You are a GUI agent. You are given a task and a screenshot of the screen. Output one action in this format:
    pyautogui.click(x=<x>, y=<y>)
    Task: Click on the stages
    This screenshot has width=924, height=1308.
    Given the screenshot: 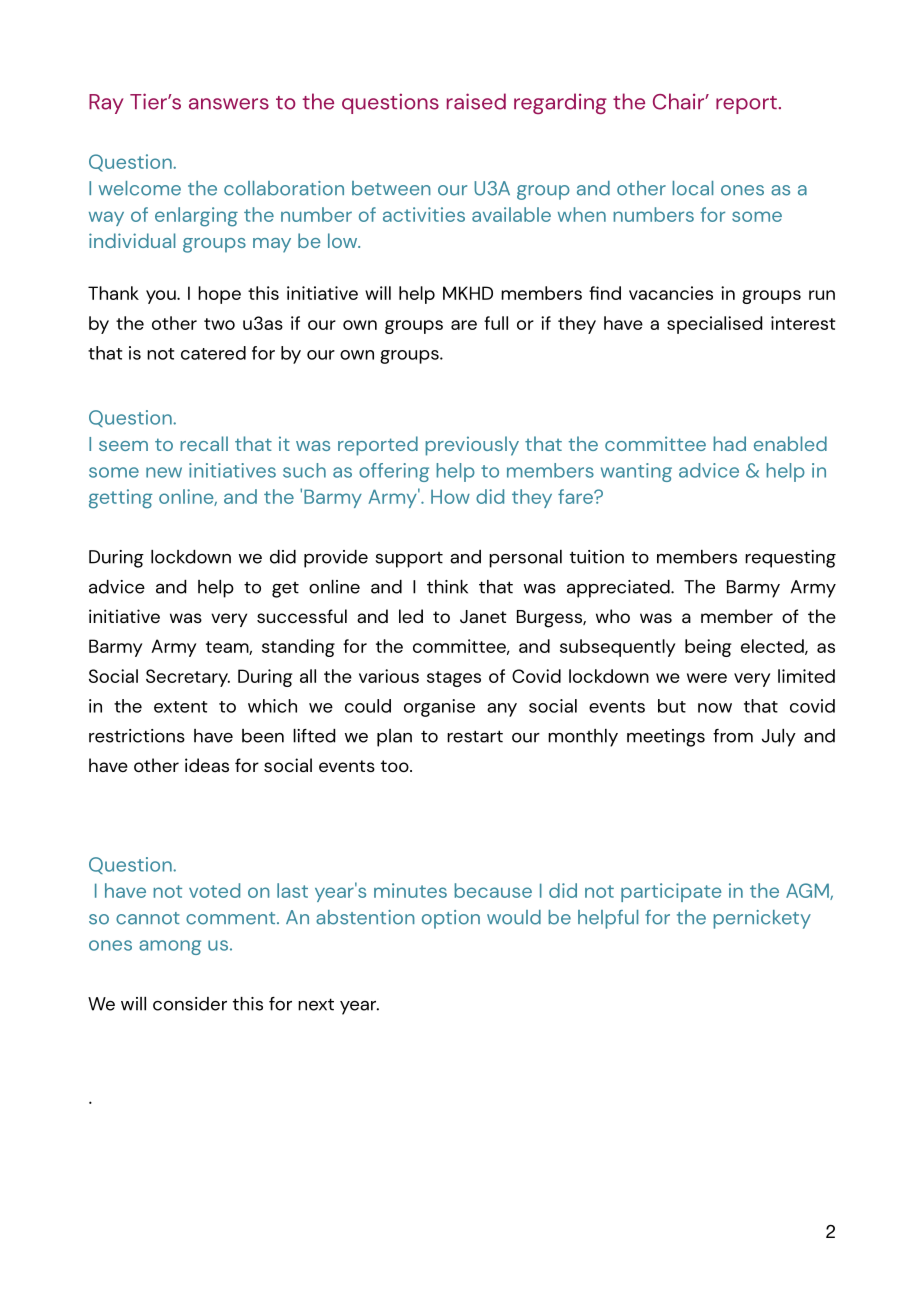 What is the action you would take?
    pyautogui.click(x=454, y=679)
